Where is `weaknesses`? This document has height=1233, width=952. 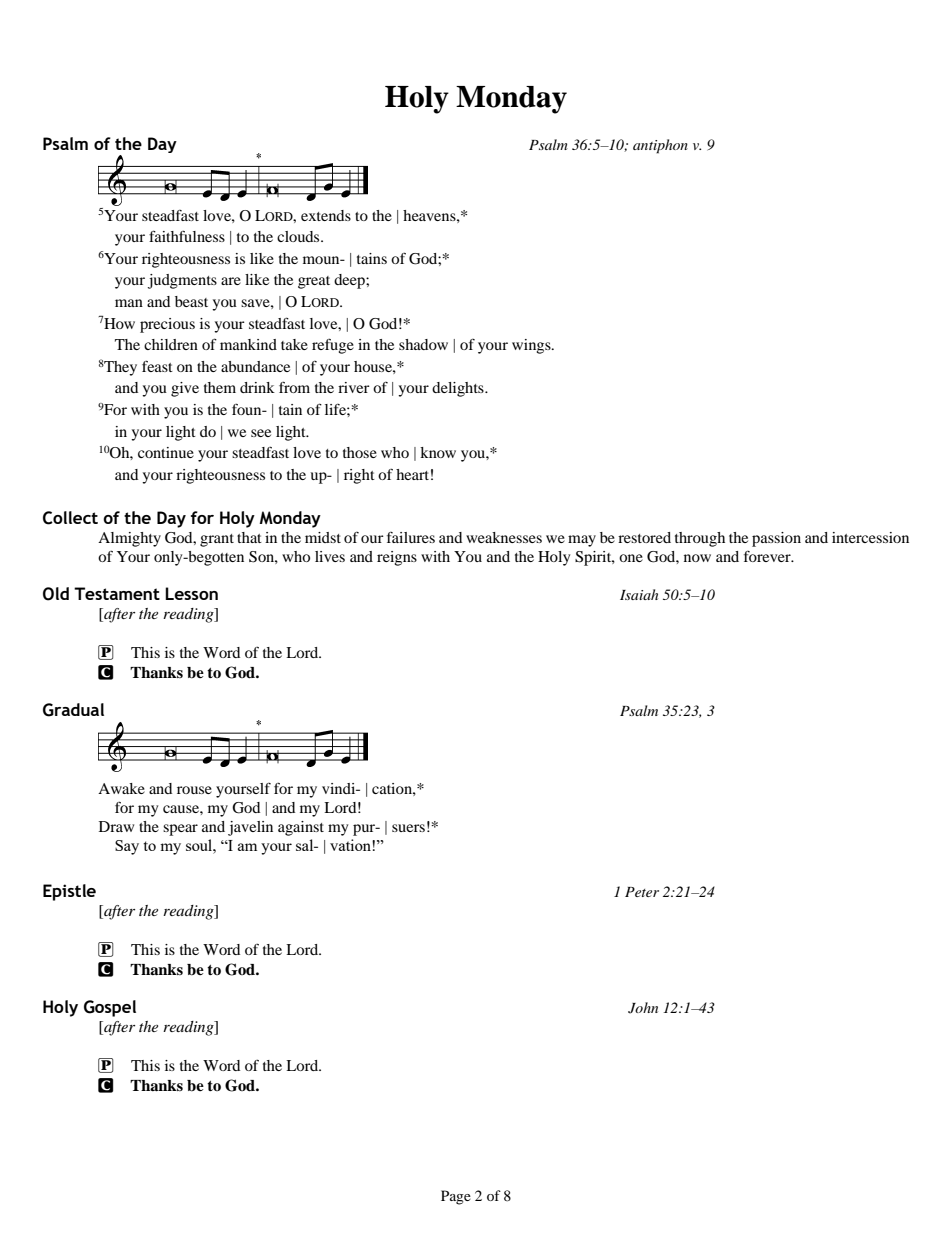
weaknesses is located at coordinates (504, 537).
